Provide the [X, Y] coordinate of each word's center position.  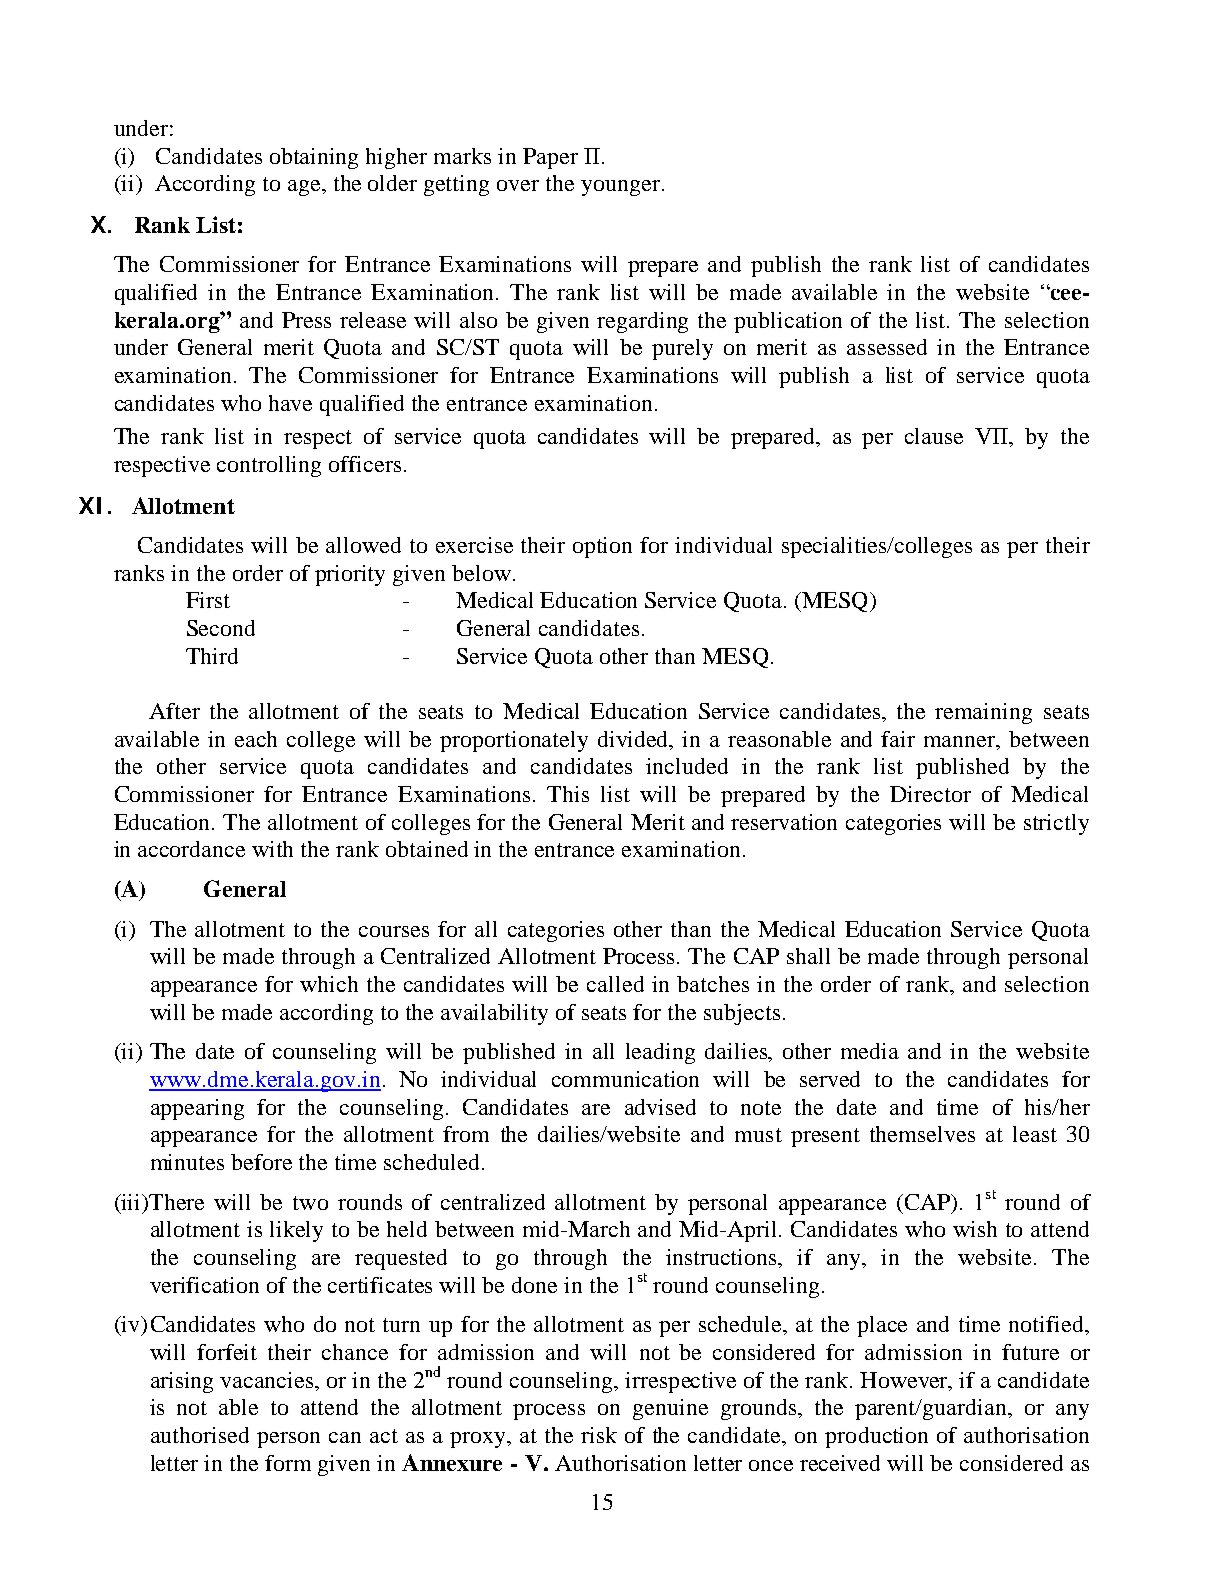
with [272, 849]
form [288, 1463]
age [305, 188]
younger [620, 188]
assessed [887, 347]
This [568, 794]
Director [930, 794]
